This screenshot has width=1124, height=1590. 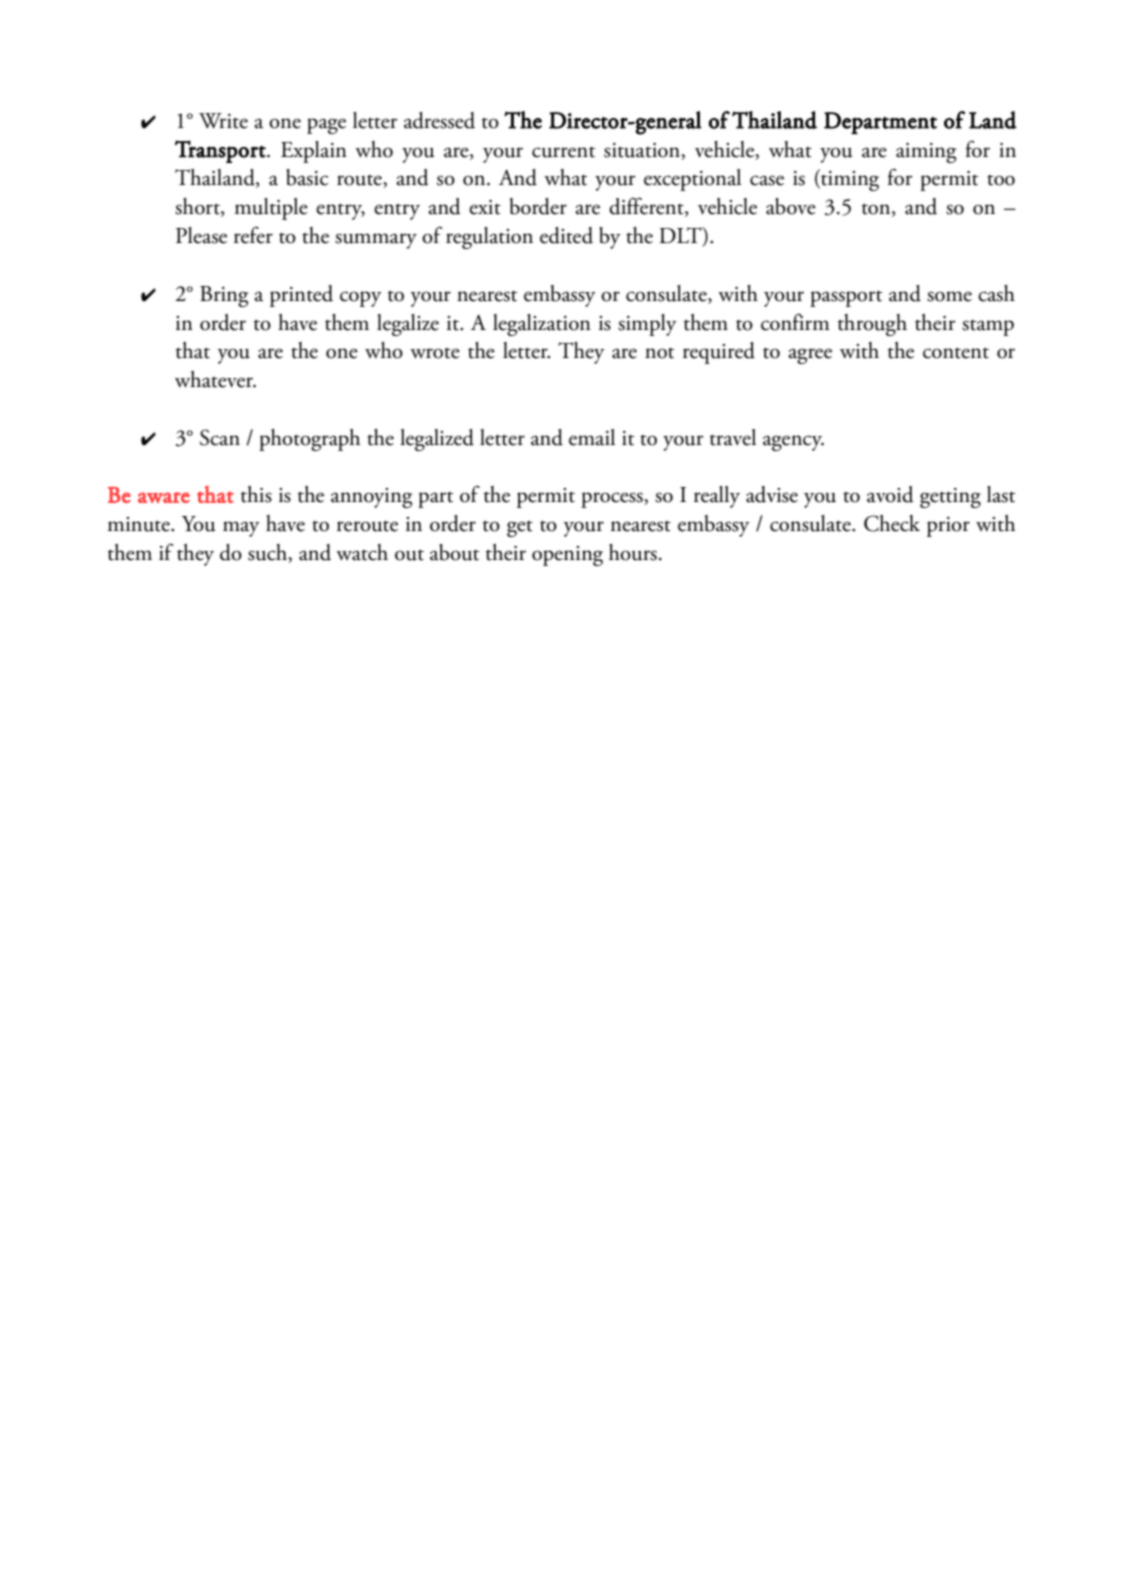 What do you see at coordinates (563, 152) in the screenshot?
I see `current` at bounding box center [563, 152].
